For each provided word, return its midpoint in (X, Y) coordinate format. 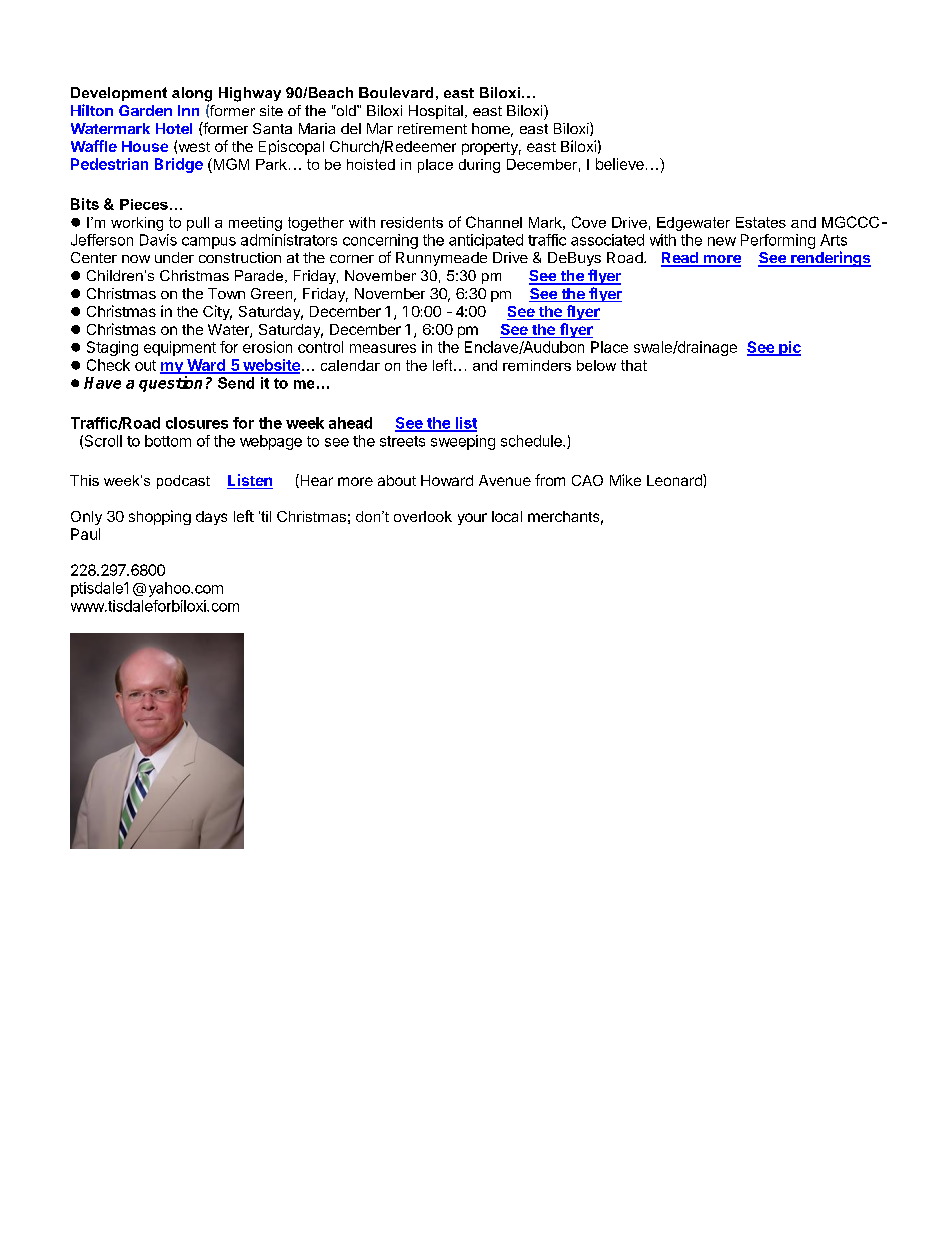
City (217, 312)
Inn (188, 110)
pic (789, 348)
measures (383, 348)
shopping (160, 517)
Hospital (436, 112)
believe (620, 164)
